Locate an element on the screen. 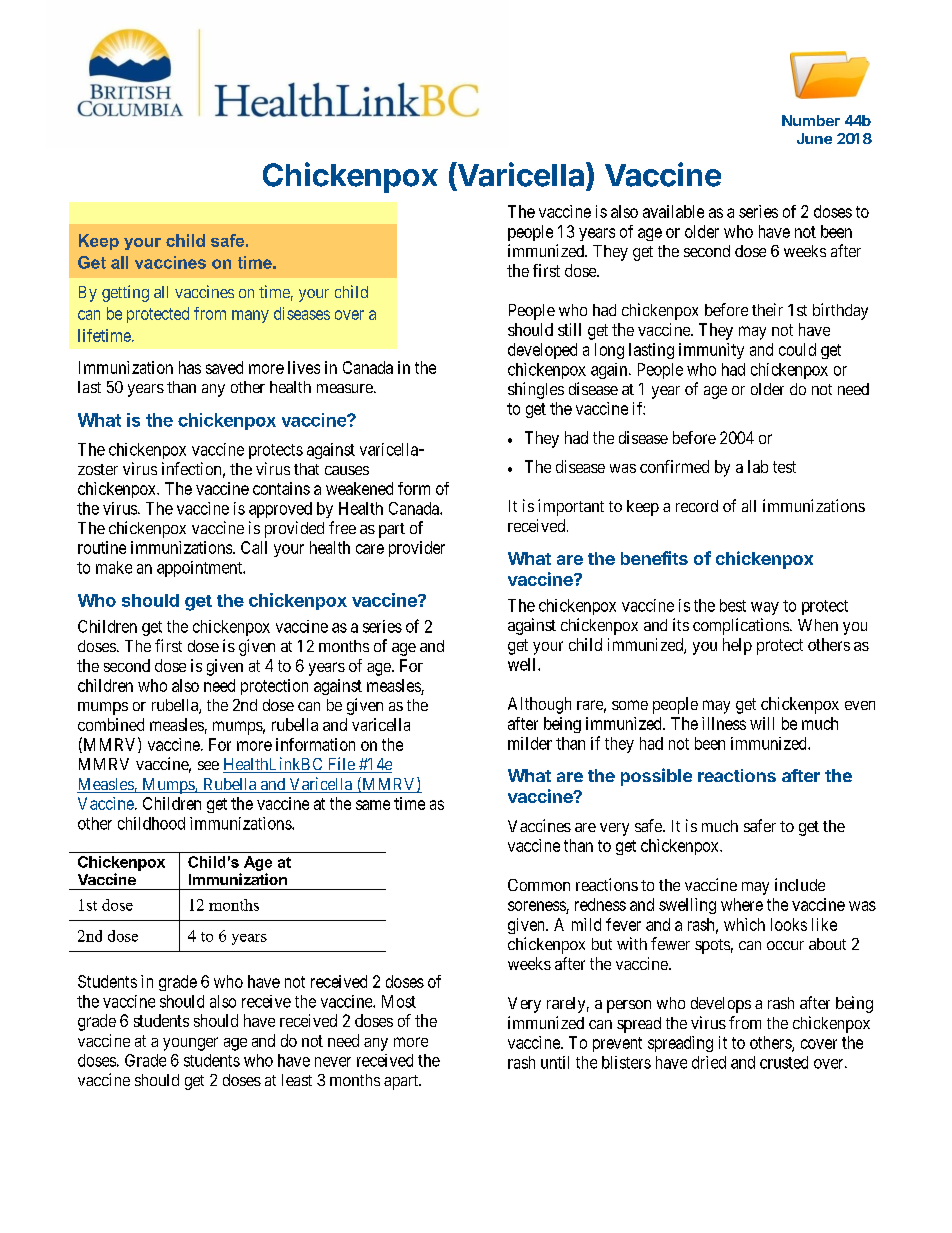 This screenshot has height=1233, width=952. crusted is located at coordinates (784, 1062).
